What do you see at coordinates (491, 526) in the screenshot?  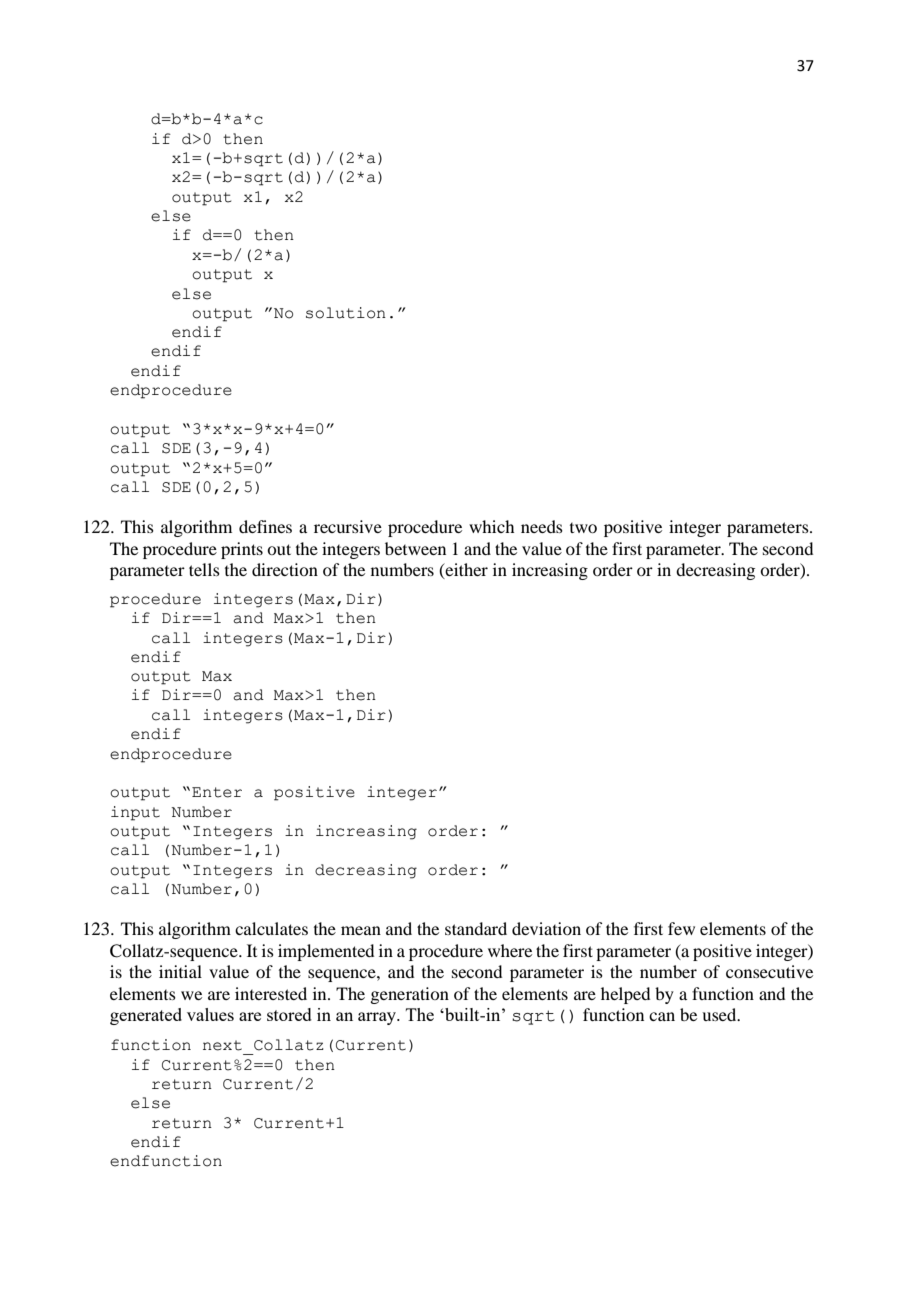 I see `which` at bounding box center [491, 526].
